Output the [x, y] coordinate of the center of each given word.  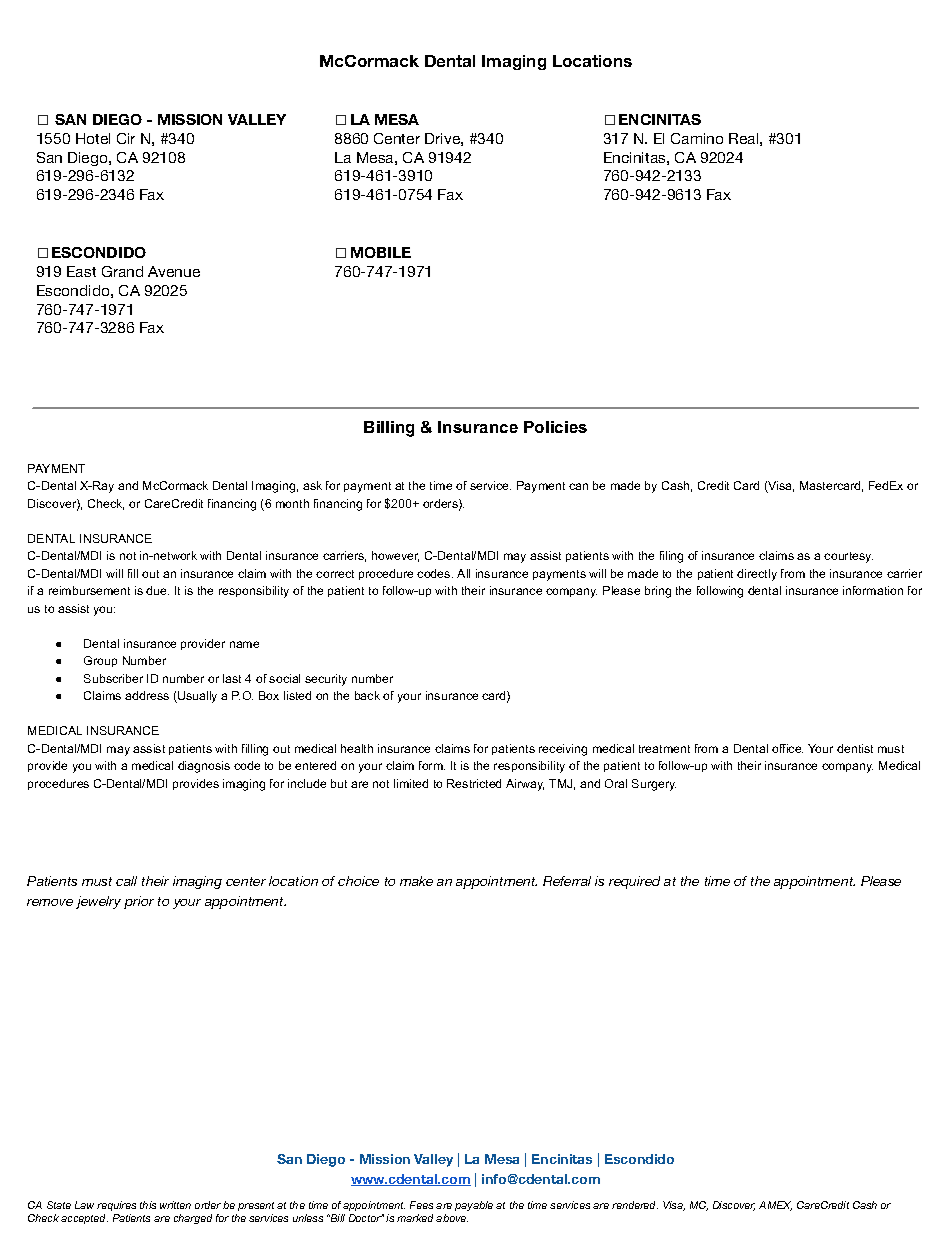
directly [757, 575]
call [126, 881]
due [157, 590]
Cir [126, 138]
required [634, 882]
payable [474, 1206]
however [395, 556]
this [148, 1205]
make [416, 881]
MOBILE [381, 252]
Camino [697, 138]
